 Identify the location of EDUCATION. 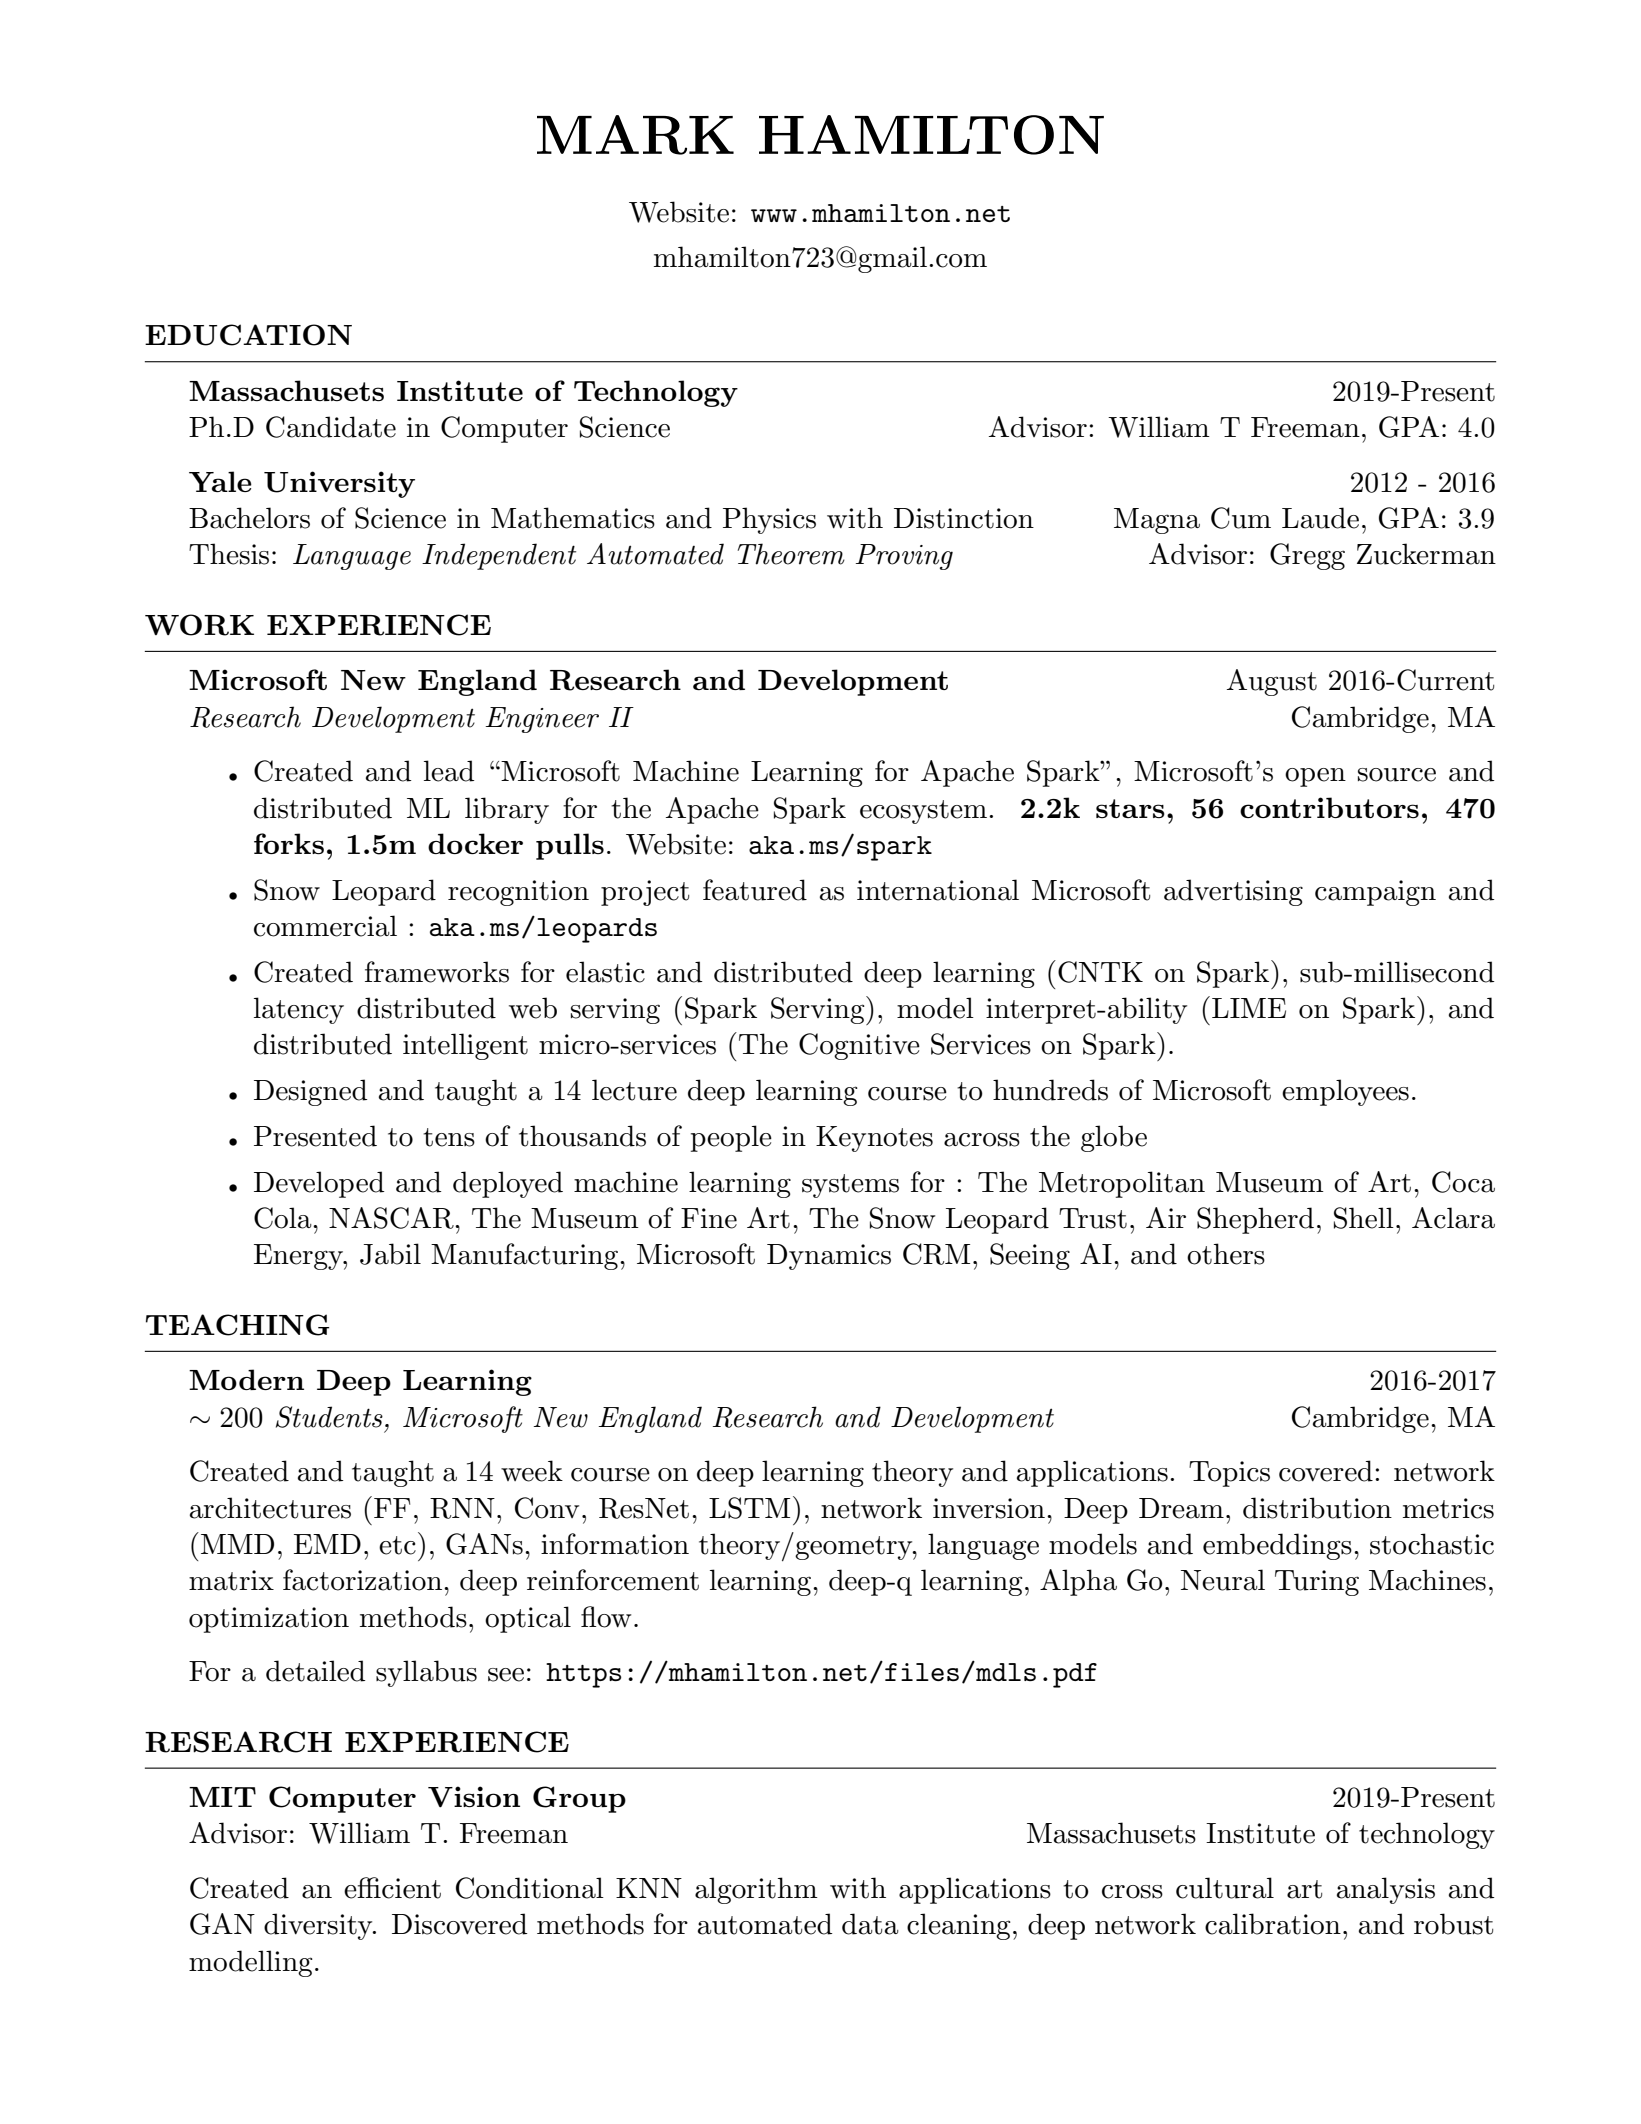
(248, 335).
